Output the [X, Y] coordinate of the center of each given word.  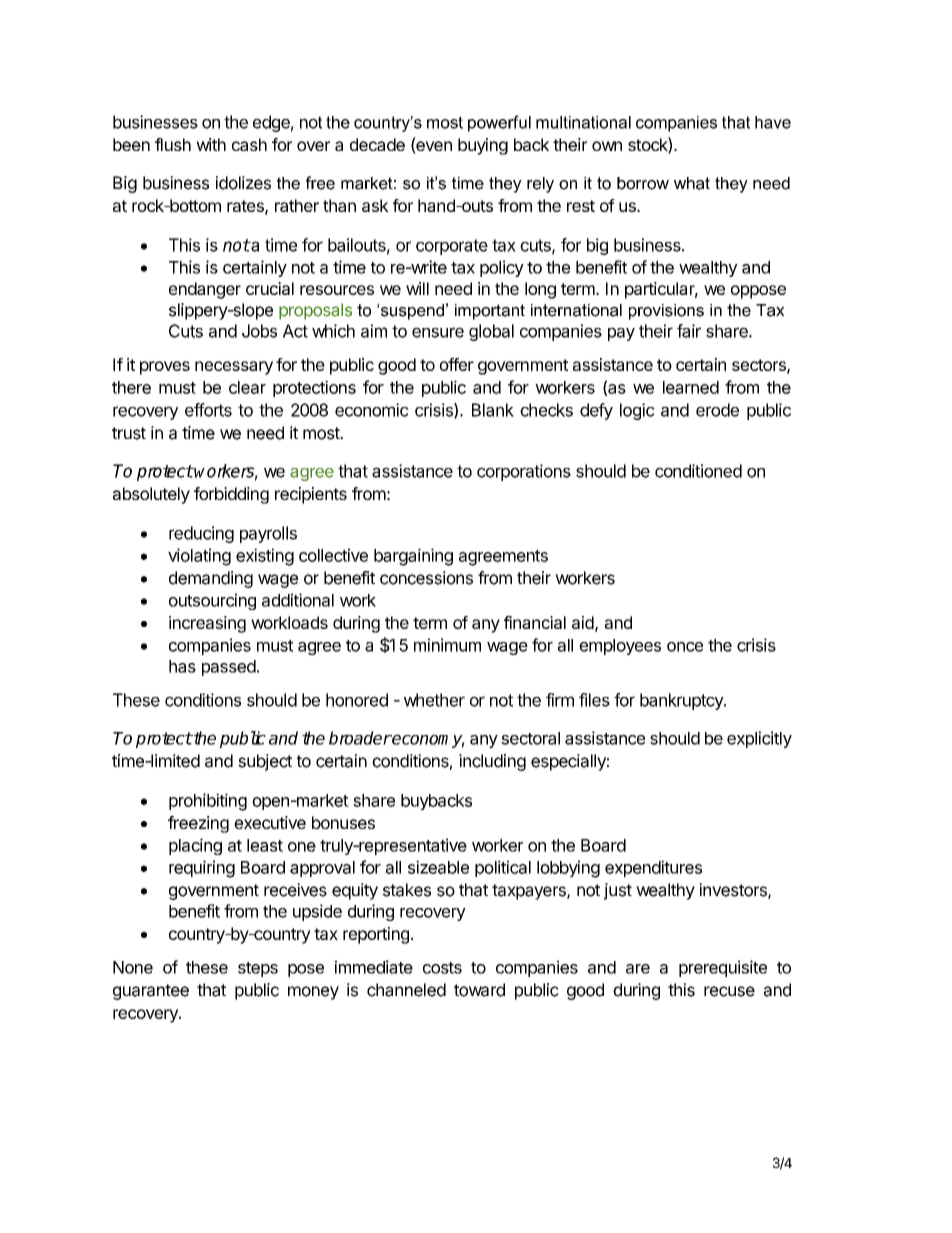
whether [434, 700]
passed [229, 668]
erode [717, 410]
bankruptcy [682, 701]
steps [258, 969]
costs [442, 968]
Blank [493, 410]
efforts [208, 410]
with [211, 144]
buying [483, 146]
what [692, 183]
